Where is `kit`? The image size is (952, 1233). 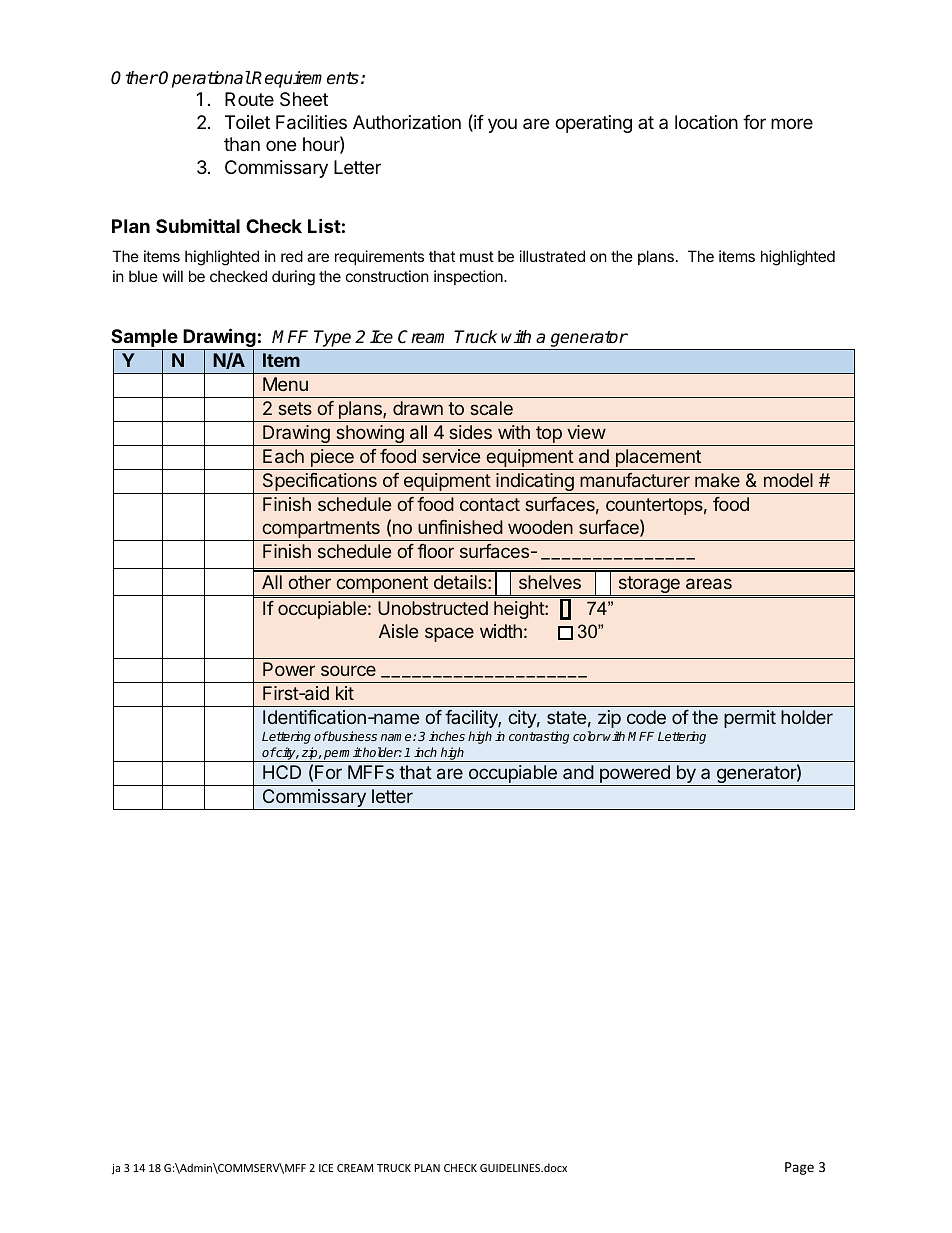 kit is located at coordinates (345, 693).
